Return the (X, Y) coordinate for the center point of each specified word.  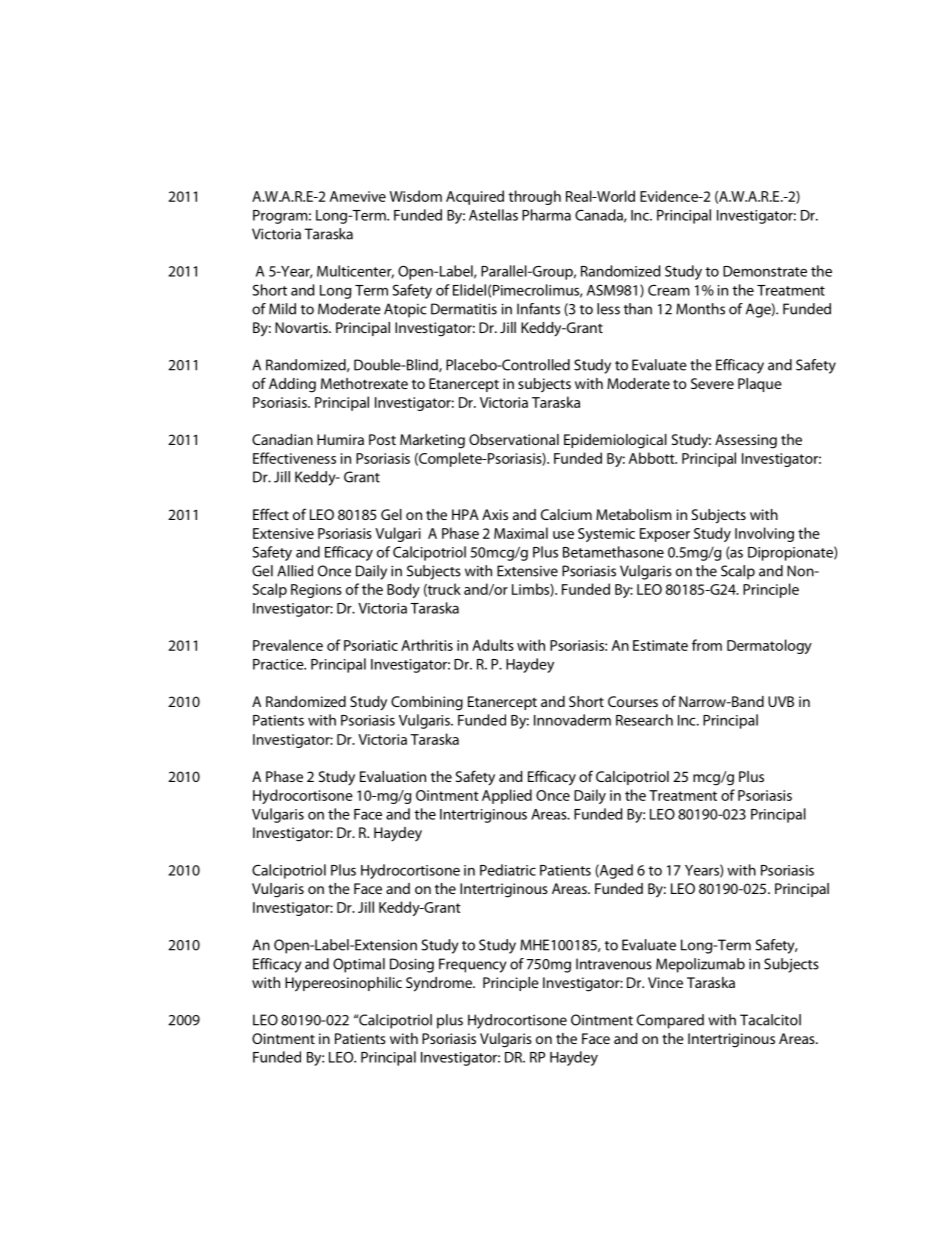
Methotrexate (364, 383)
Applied (507, 796)
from (707, 645)
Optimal (359, 965)
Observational (514, 439)
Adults (493, 645)
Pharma (546, 215)
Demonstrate (765, 271)
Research (644, 720)
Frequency (472, 965)
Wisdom (416, 196)
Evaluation (393, 776)
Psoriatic (371, 645)
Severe (712, 383)
